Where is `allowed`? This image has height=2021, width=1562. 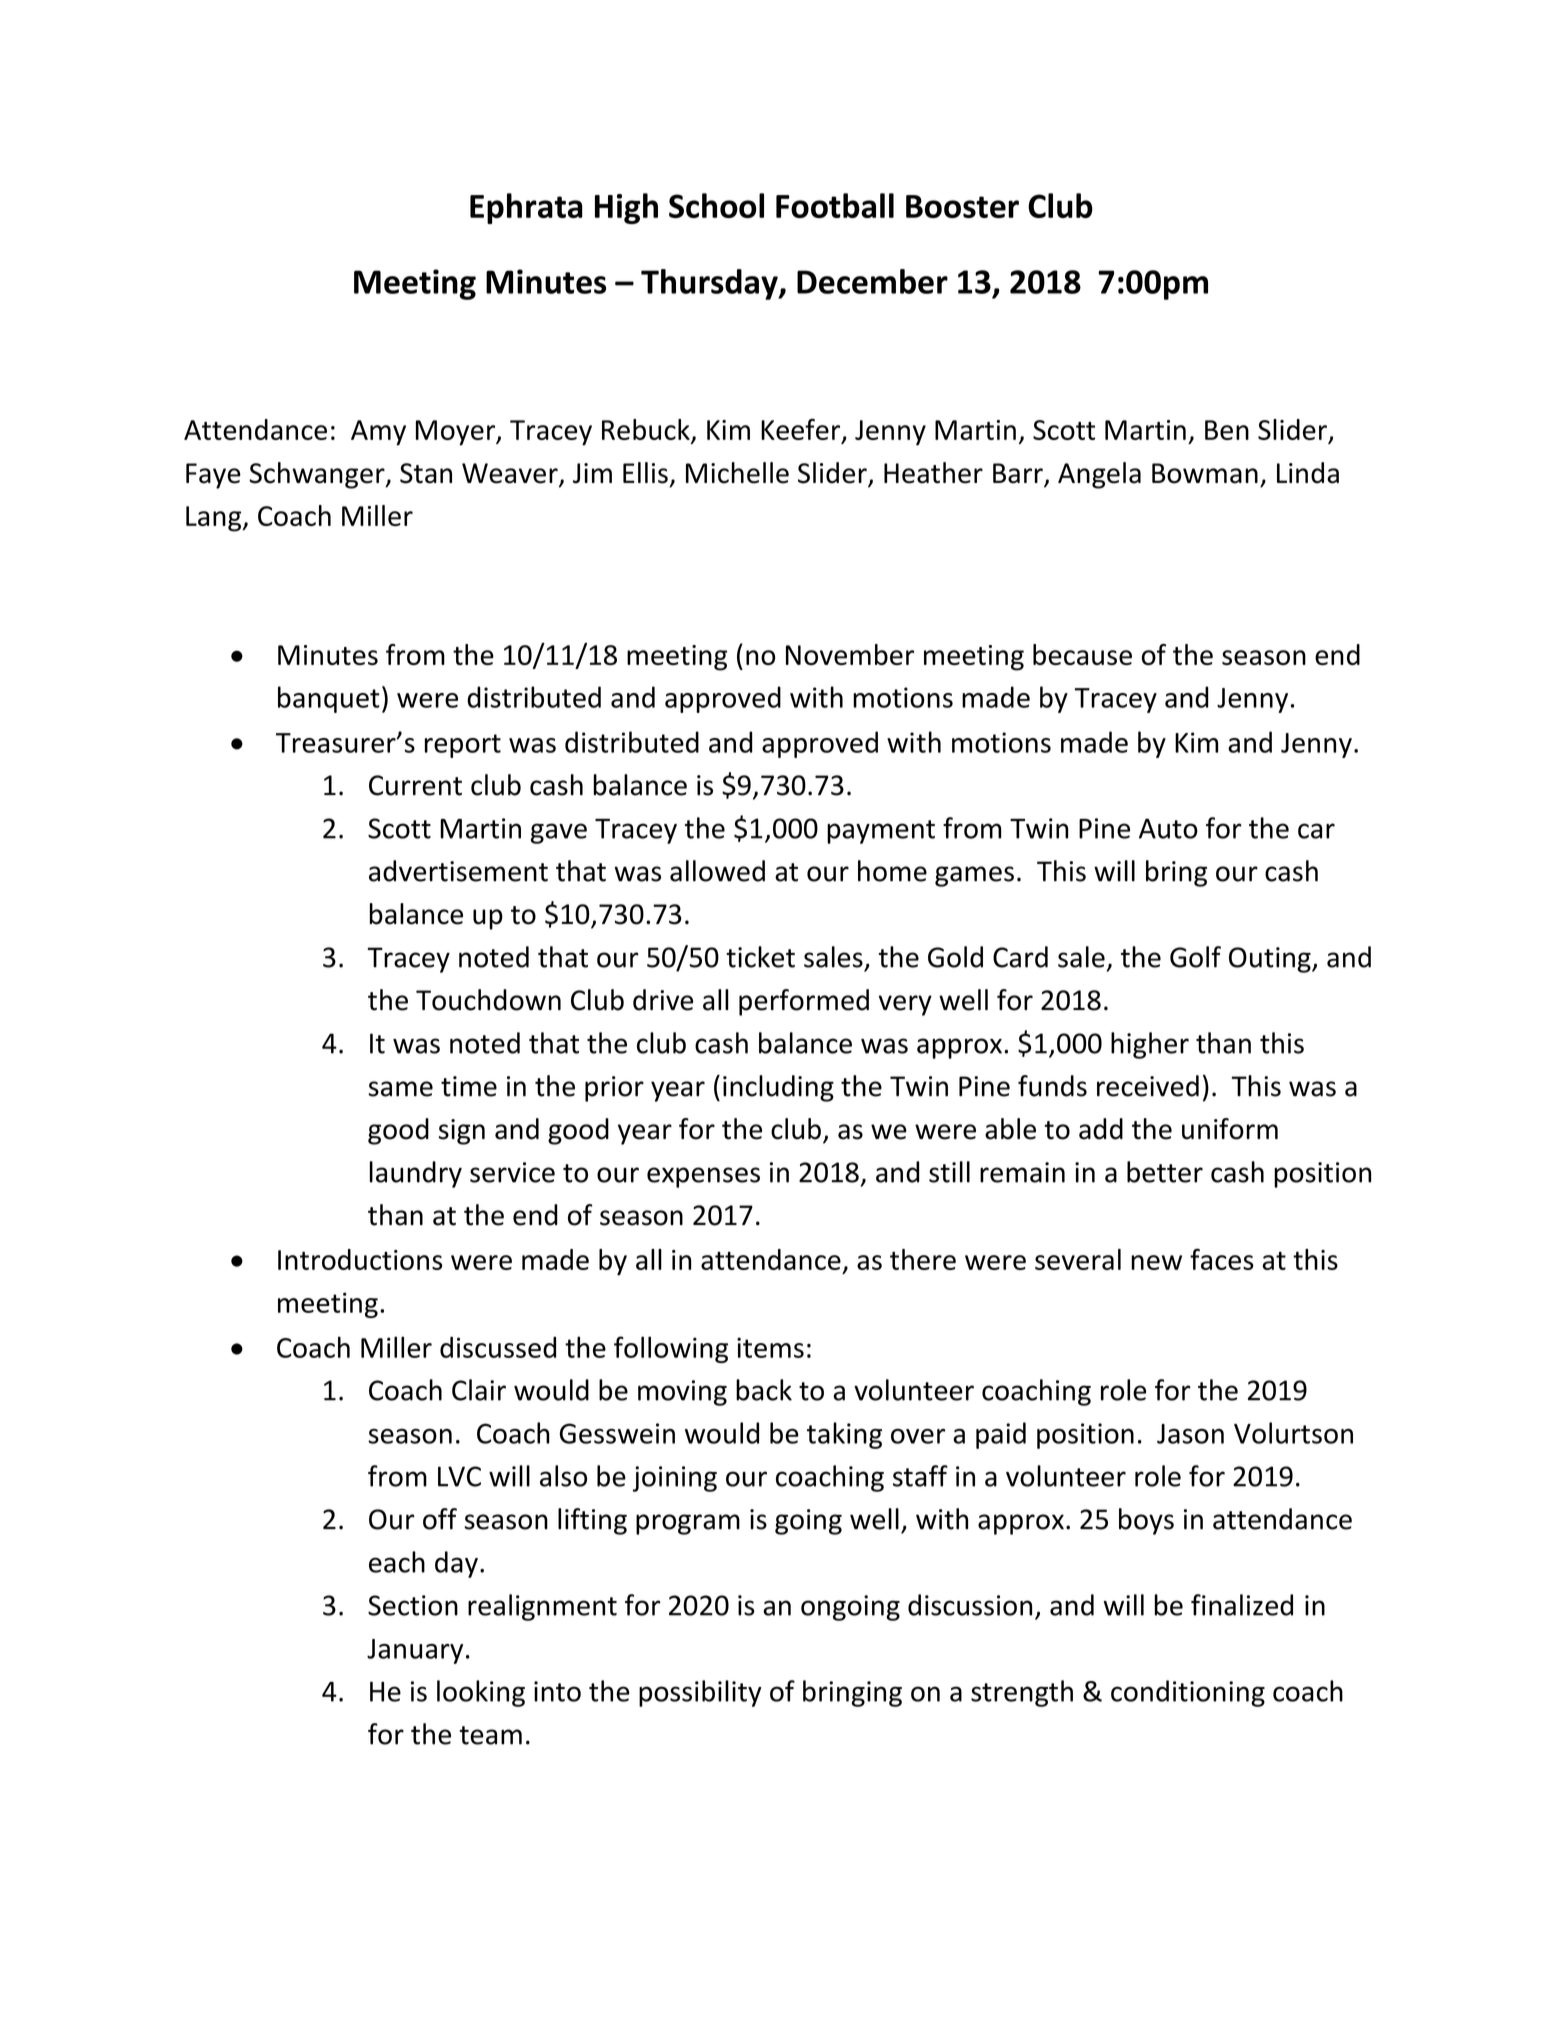
allowed is located at coordinates (717, 871).
